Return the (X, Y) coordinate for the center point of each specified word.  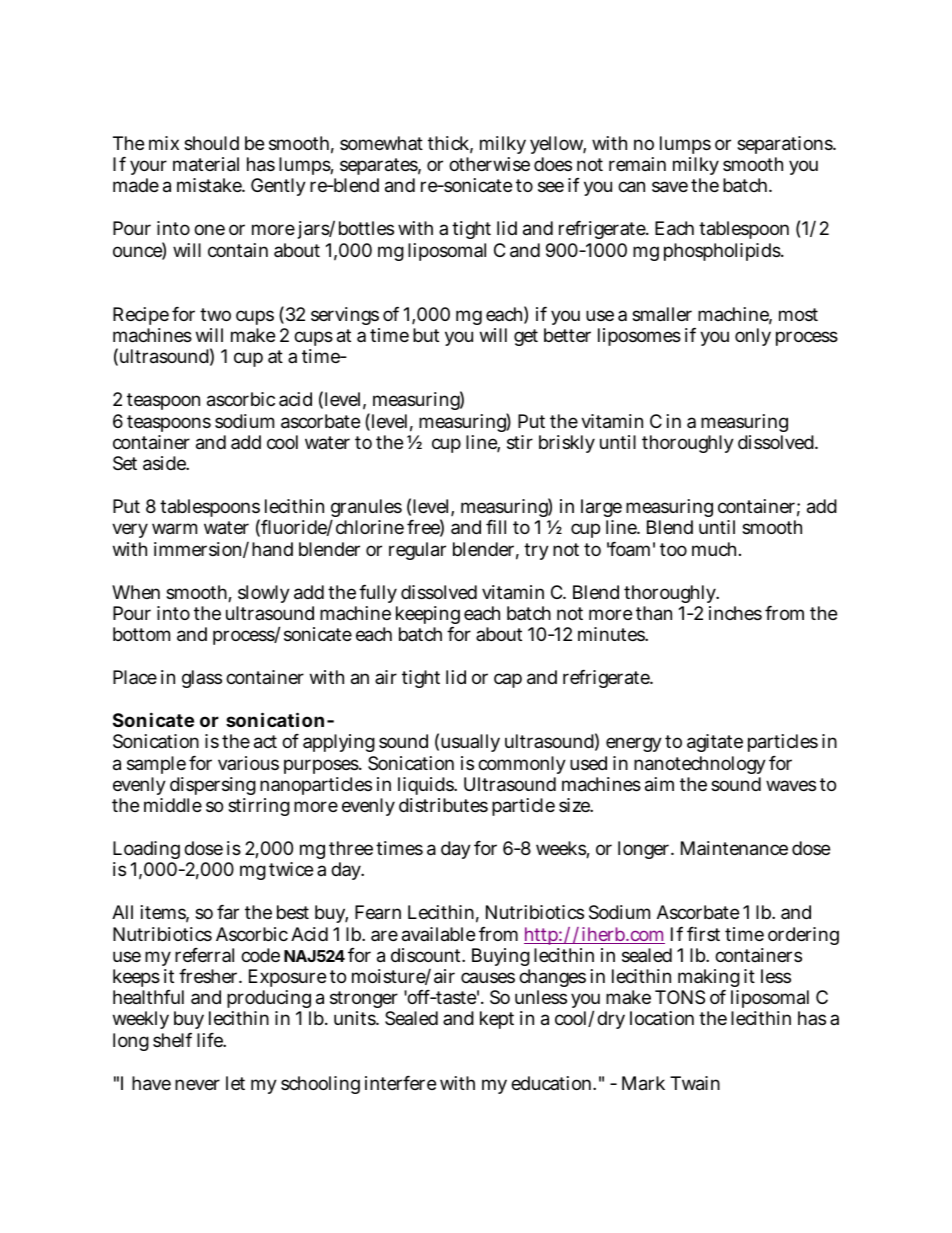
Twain (695, 1083)
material (206, 164)
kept (497, 1020)
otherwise (489, 164)
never (197, 1084)
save (670, 187)
